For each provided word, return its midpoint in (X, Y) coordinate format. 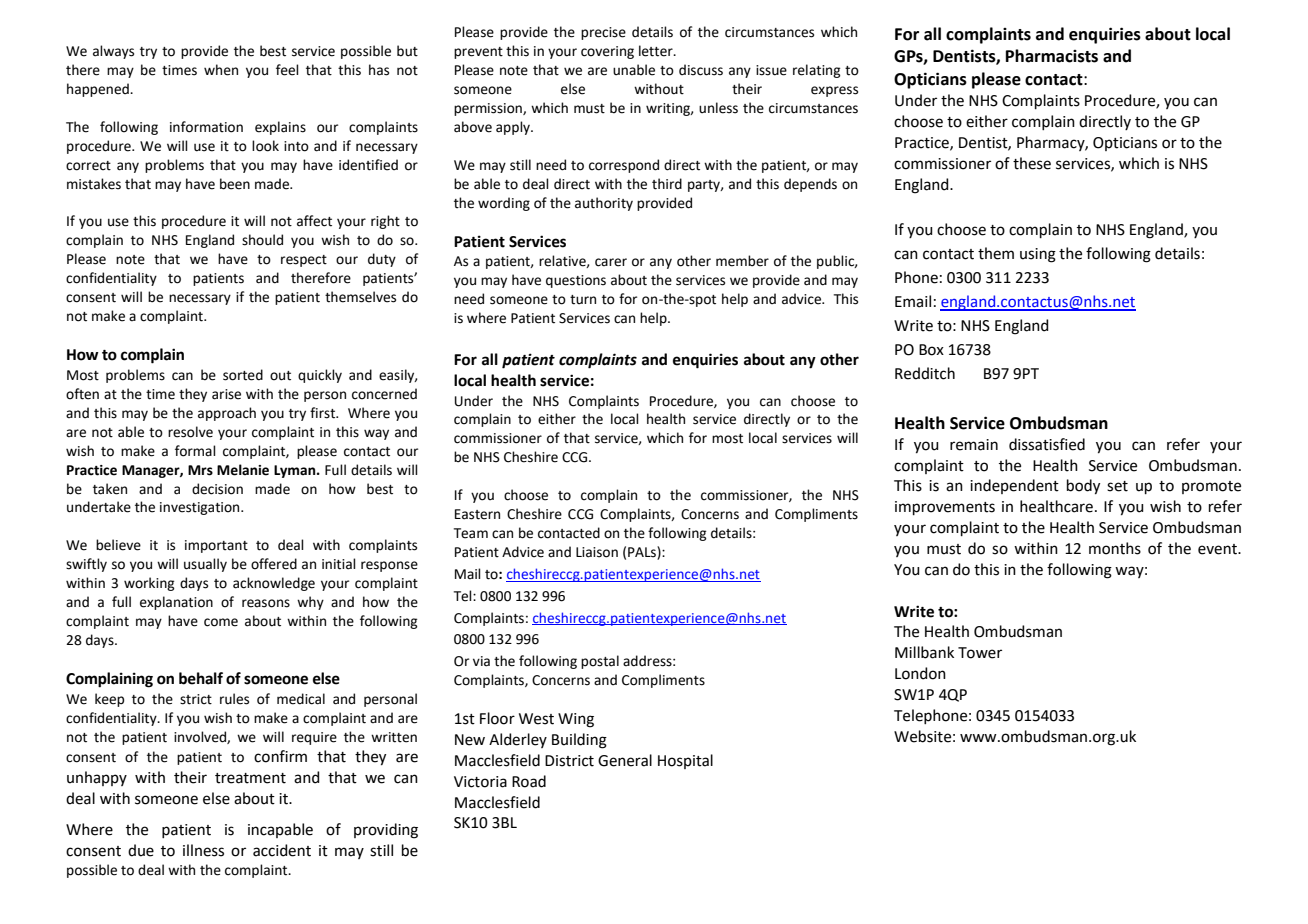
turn (583, 300)
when (221, 70)
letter (657, 51)
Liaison (597, 552)
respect (304, 261)
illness (203, 850)
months (1115, 548)
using (1038, 255)
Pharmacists (1052, 56)
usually (205, 565)
